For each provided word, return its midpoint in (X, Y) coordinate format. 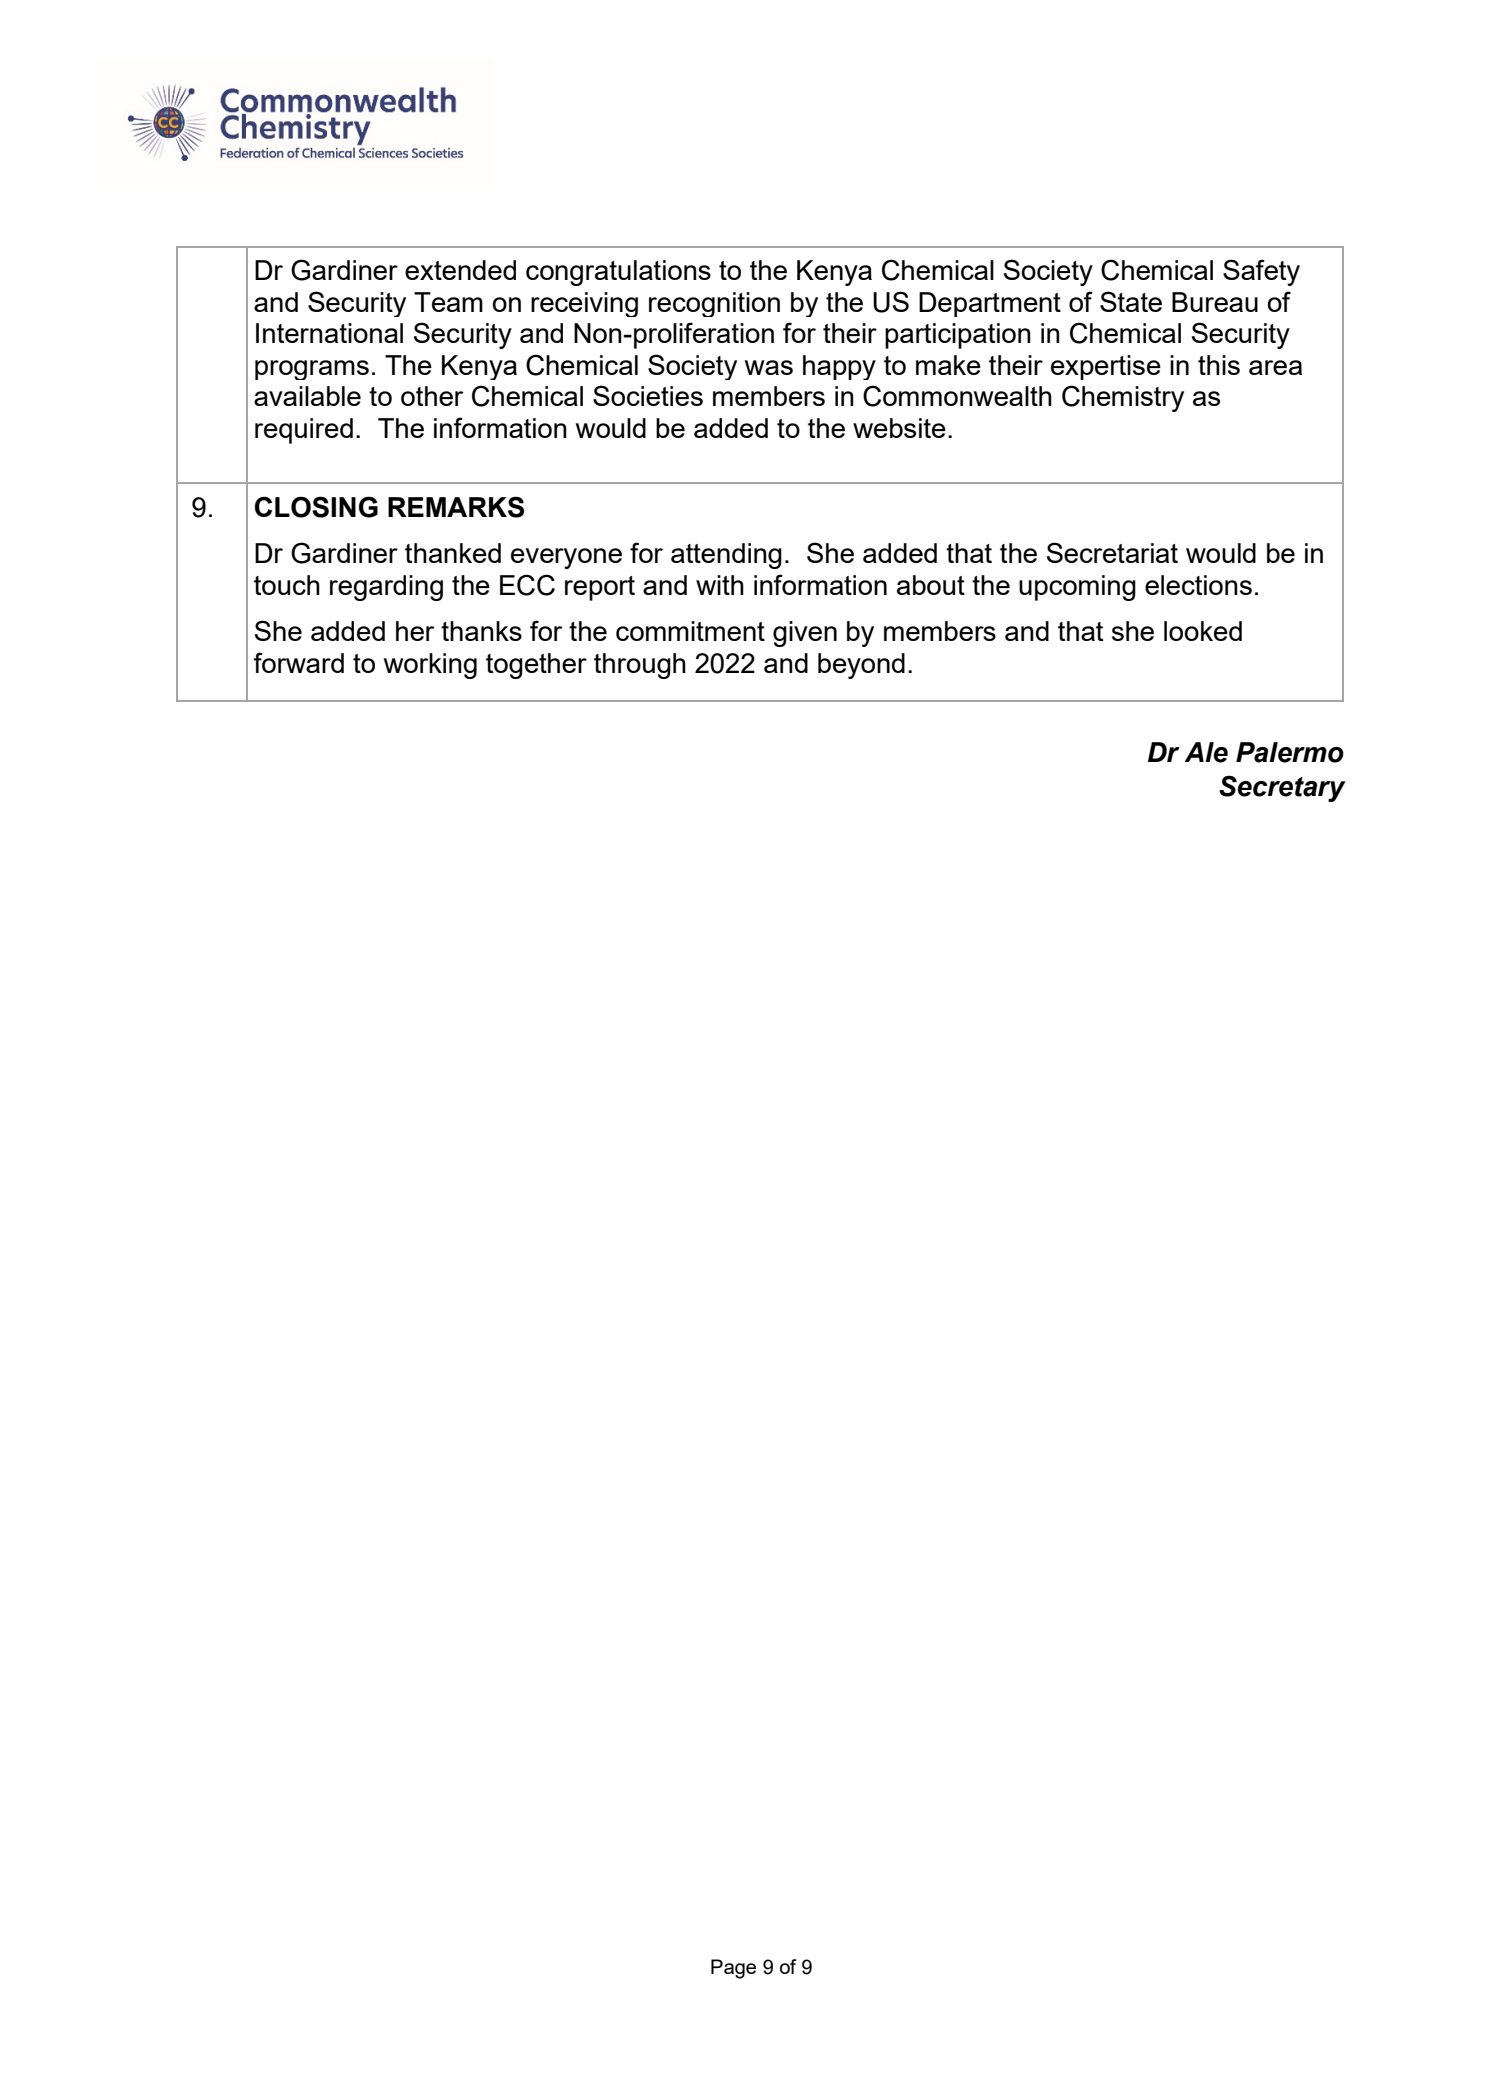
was (769, 367)
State (1131, 301)
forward (298, 662)
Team (448, 302)
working (430, 666)
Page (733, 1969)
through (640, 666)
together (536, 666)
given (805, 634)
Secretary (1282, 788)
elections (1198, 585)
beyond (861, 666)
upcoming (1077, 588)
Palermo (1290, 752)
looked (1203, 631)
